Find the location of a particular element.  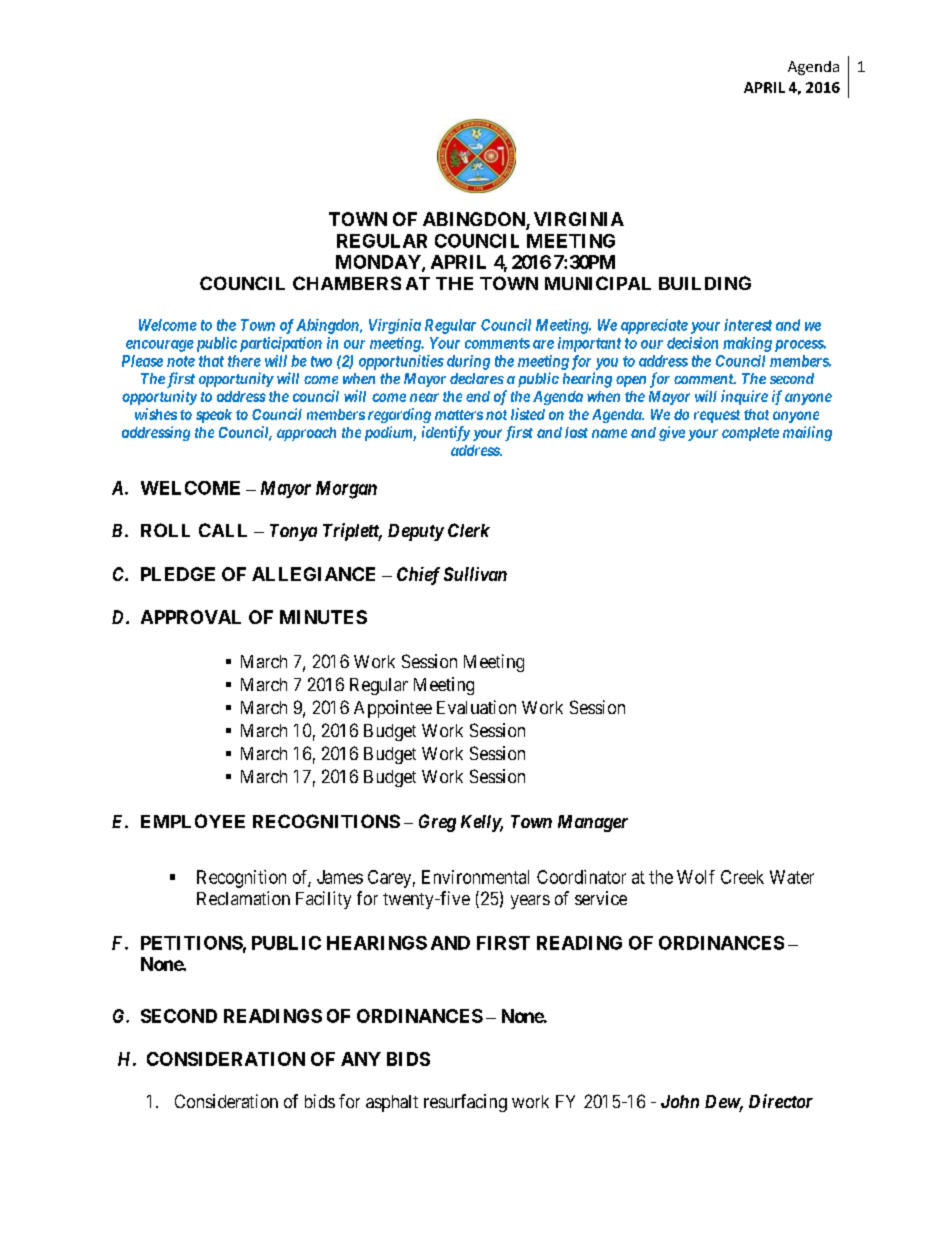

Evaluation is located at coordinates (476, 707).
